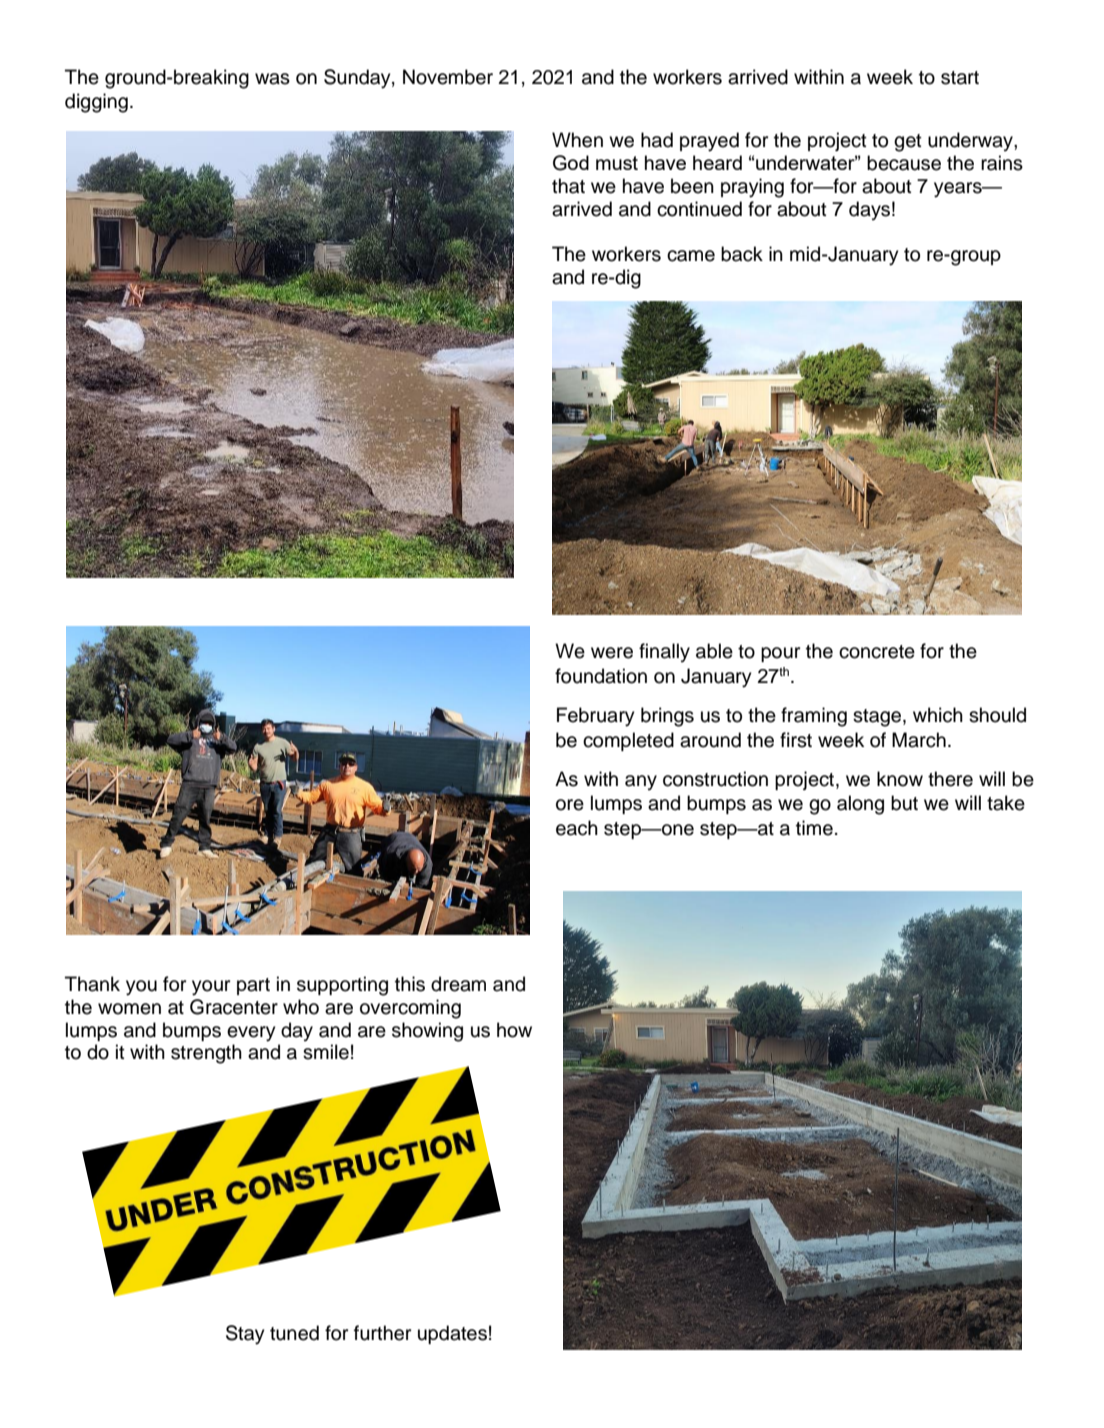 This screenshot has height=1428, width=1104. I want to click on February, so click(595, 717).
